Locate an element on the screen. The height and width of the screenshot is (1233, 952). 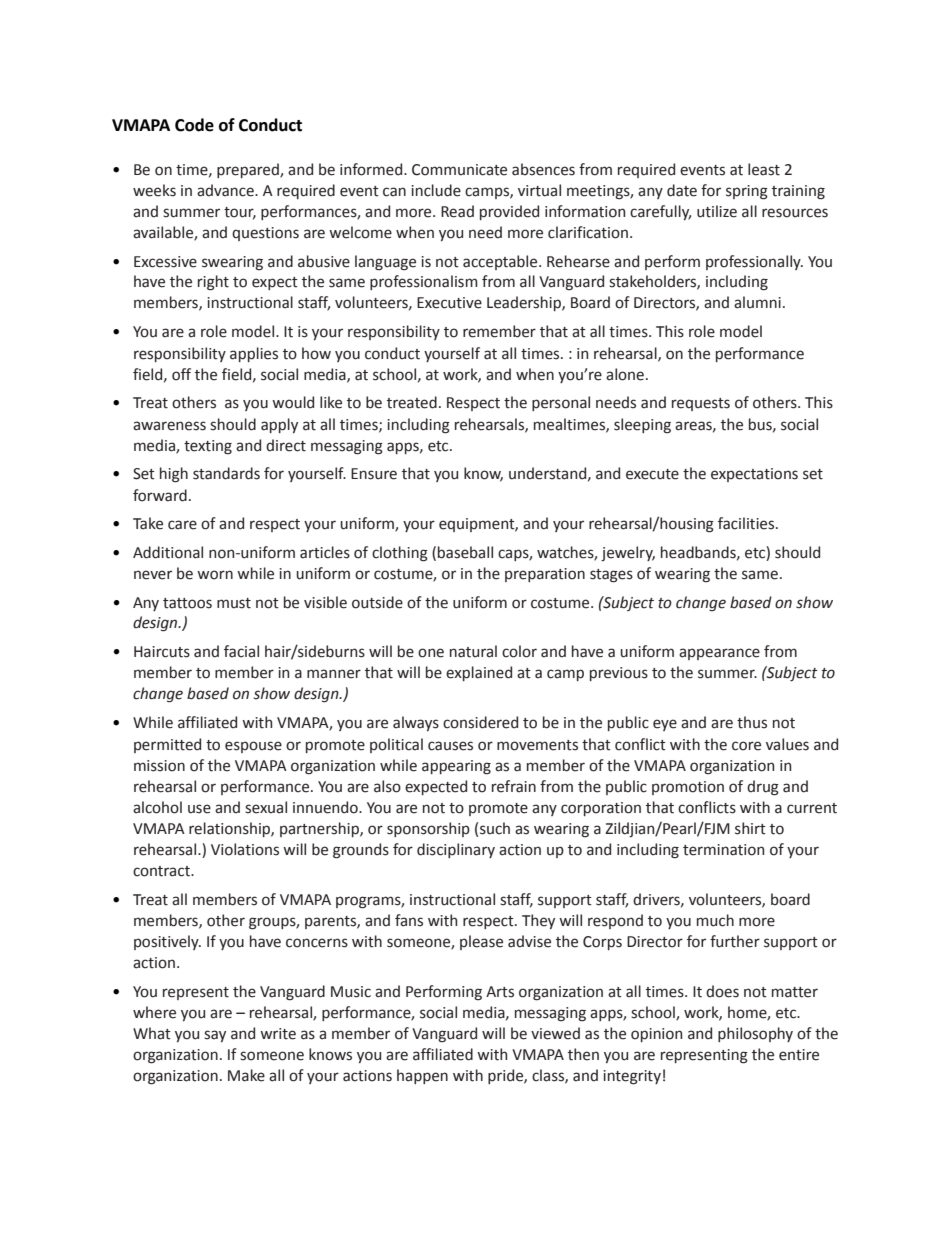
Communicate is located at coordinates (459, 170).
